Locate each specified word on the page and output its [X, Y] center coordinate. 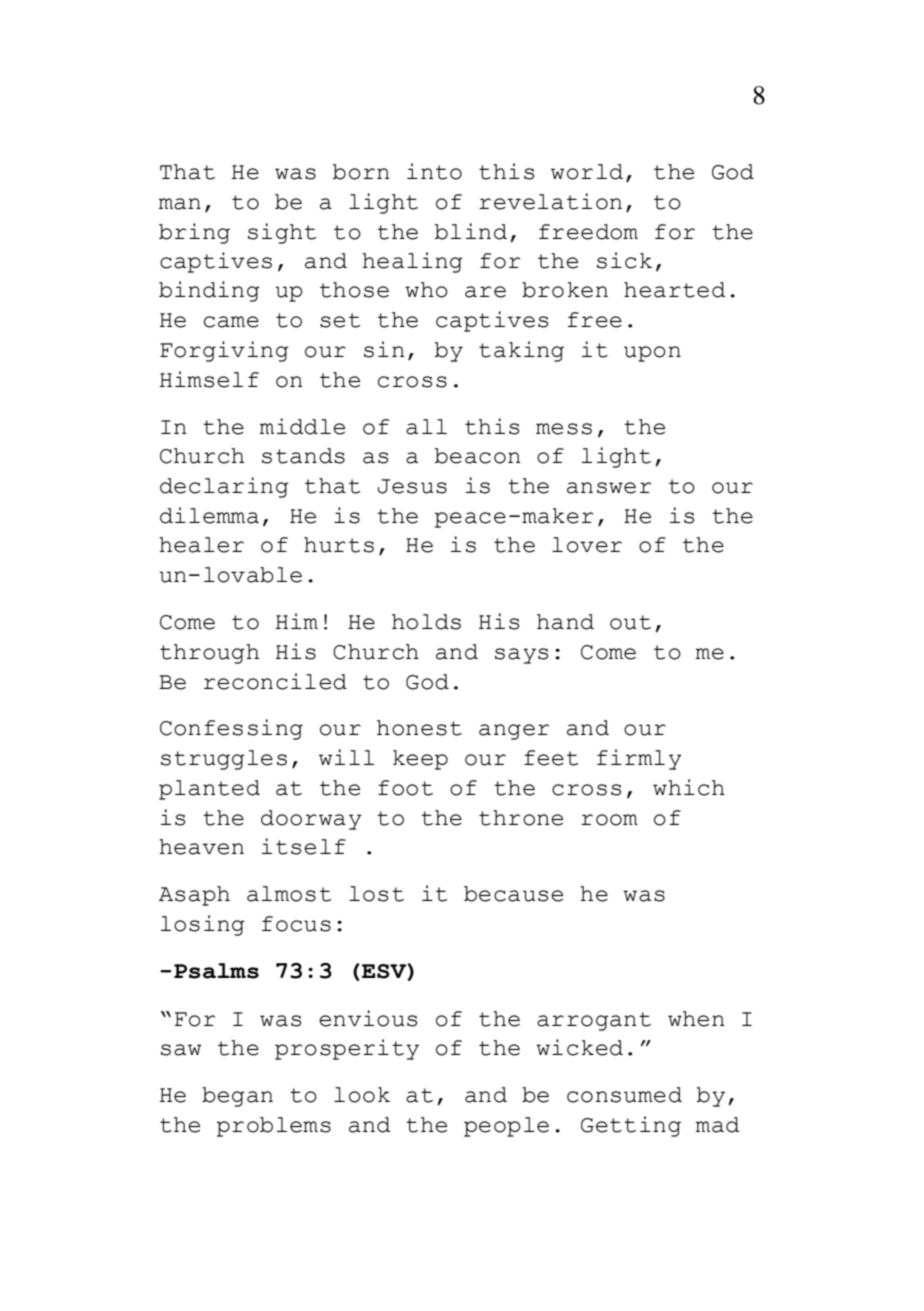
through [209, 654]
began [237, 1097]
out [630, 622]
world [587, 172]
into [434, 171]
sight [282, 233]
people [506, 1127]
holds [426, 622]
